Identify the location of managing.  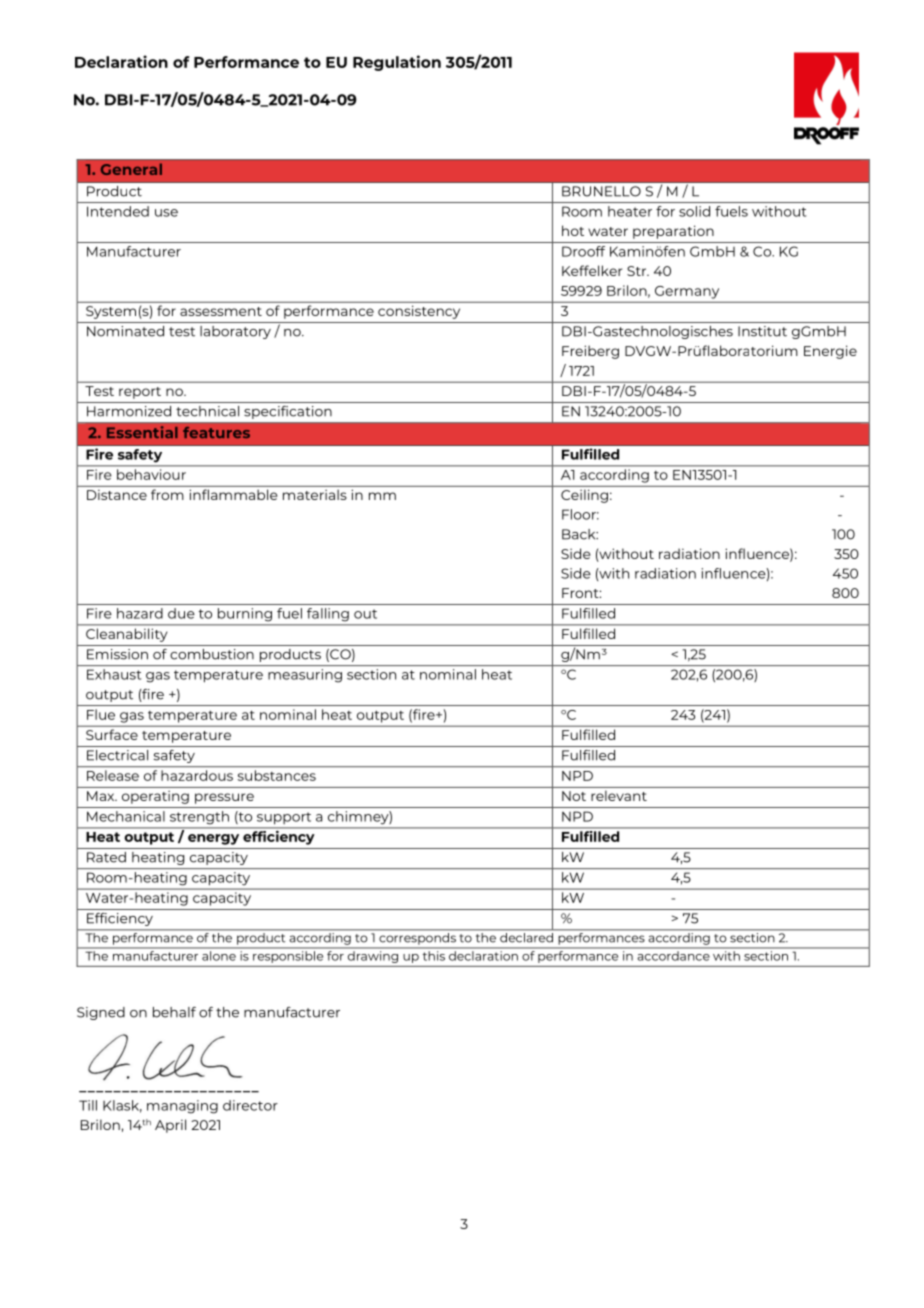
(182, 1107).
